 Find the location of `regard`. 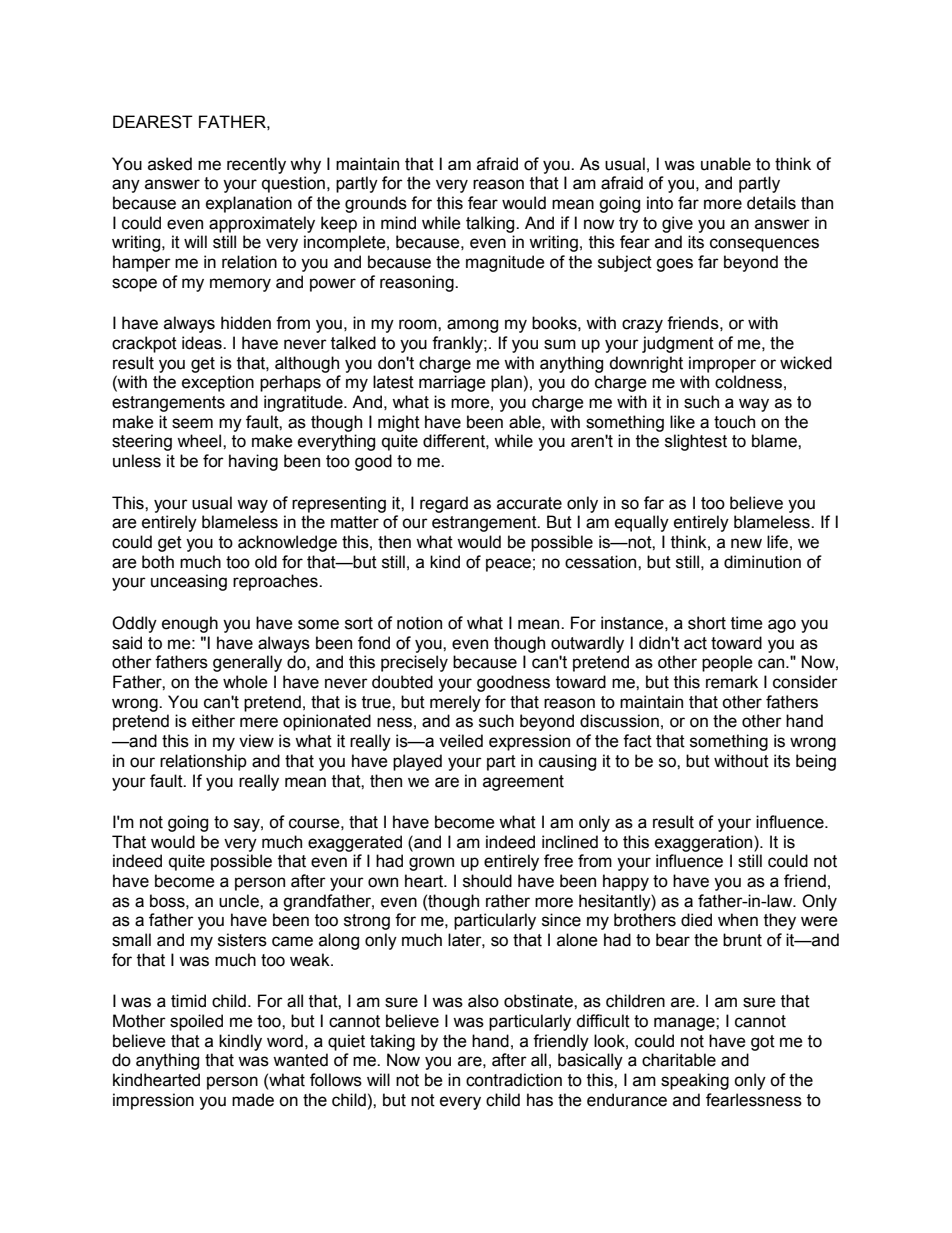

regard is located at coordinates (444, 504).
